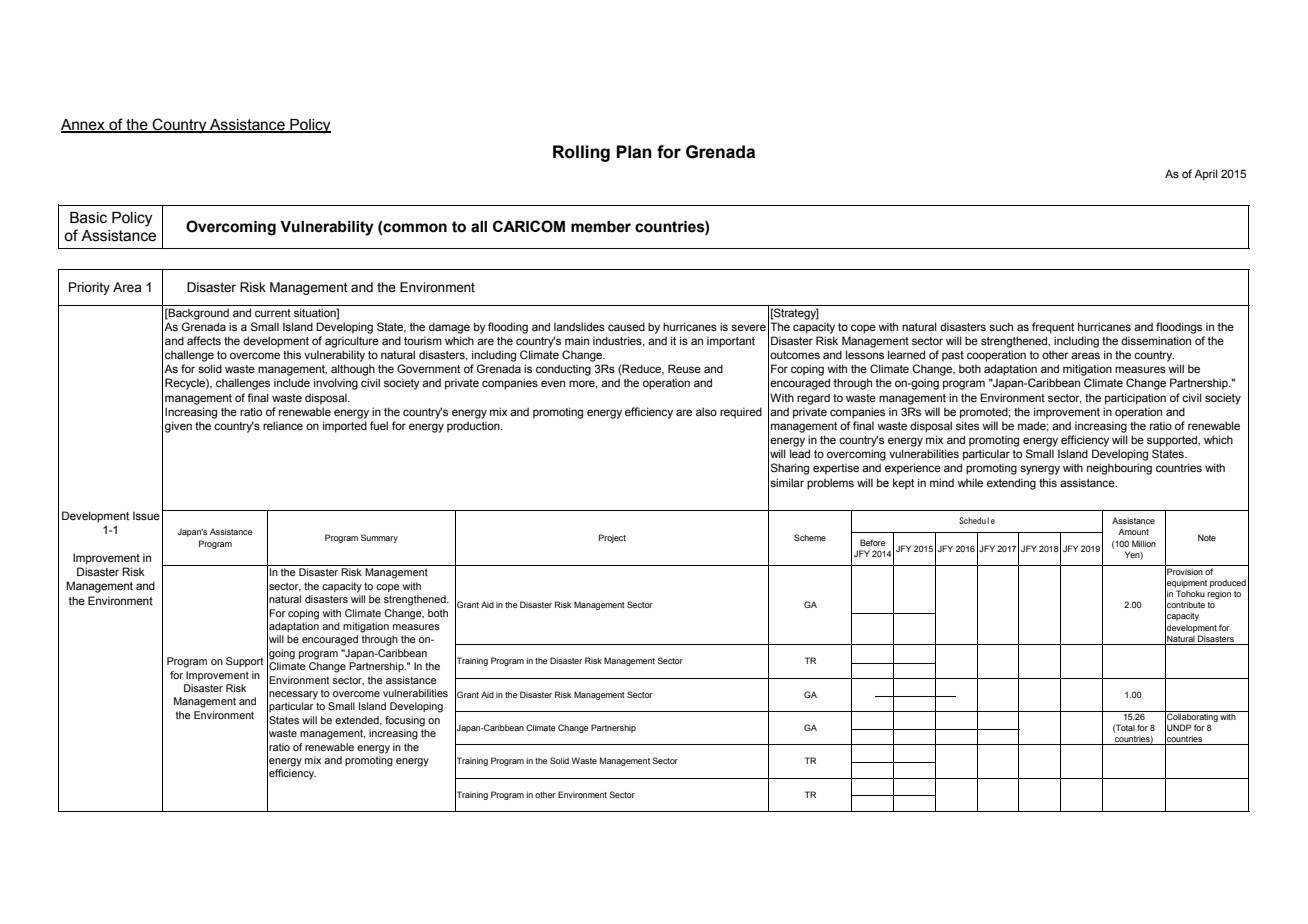 The height and width of the page is (924, 1308). Describe the element at coordinates (84, 126) in the page. I see `Annex` at that location.
